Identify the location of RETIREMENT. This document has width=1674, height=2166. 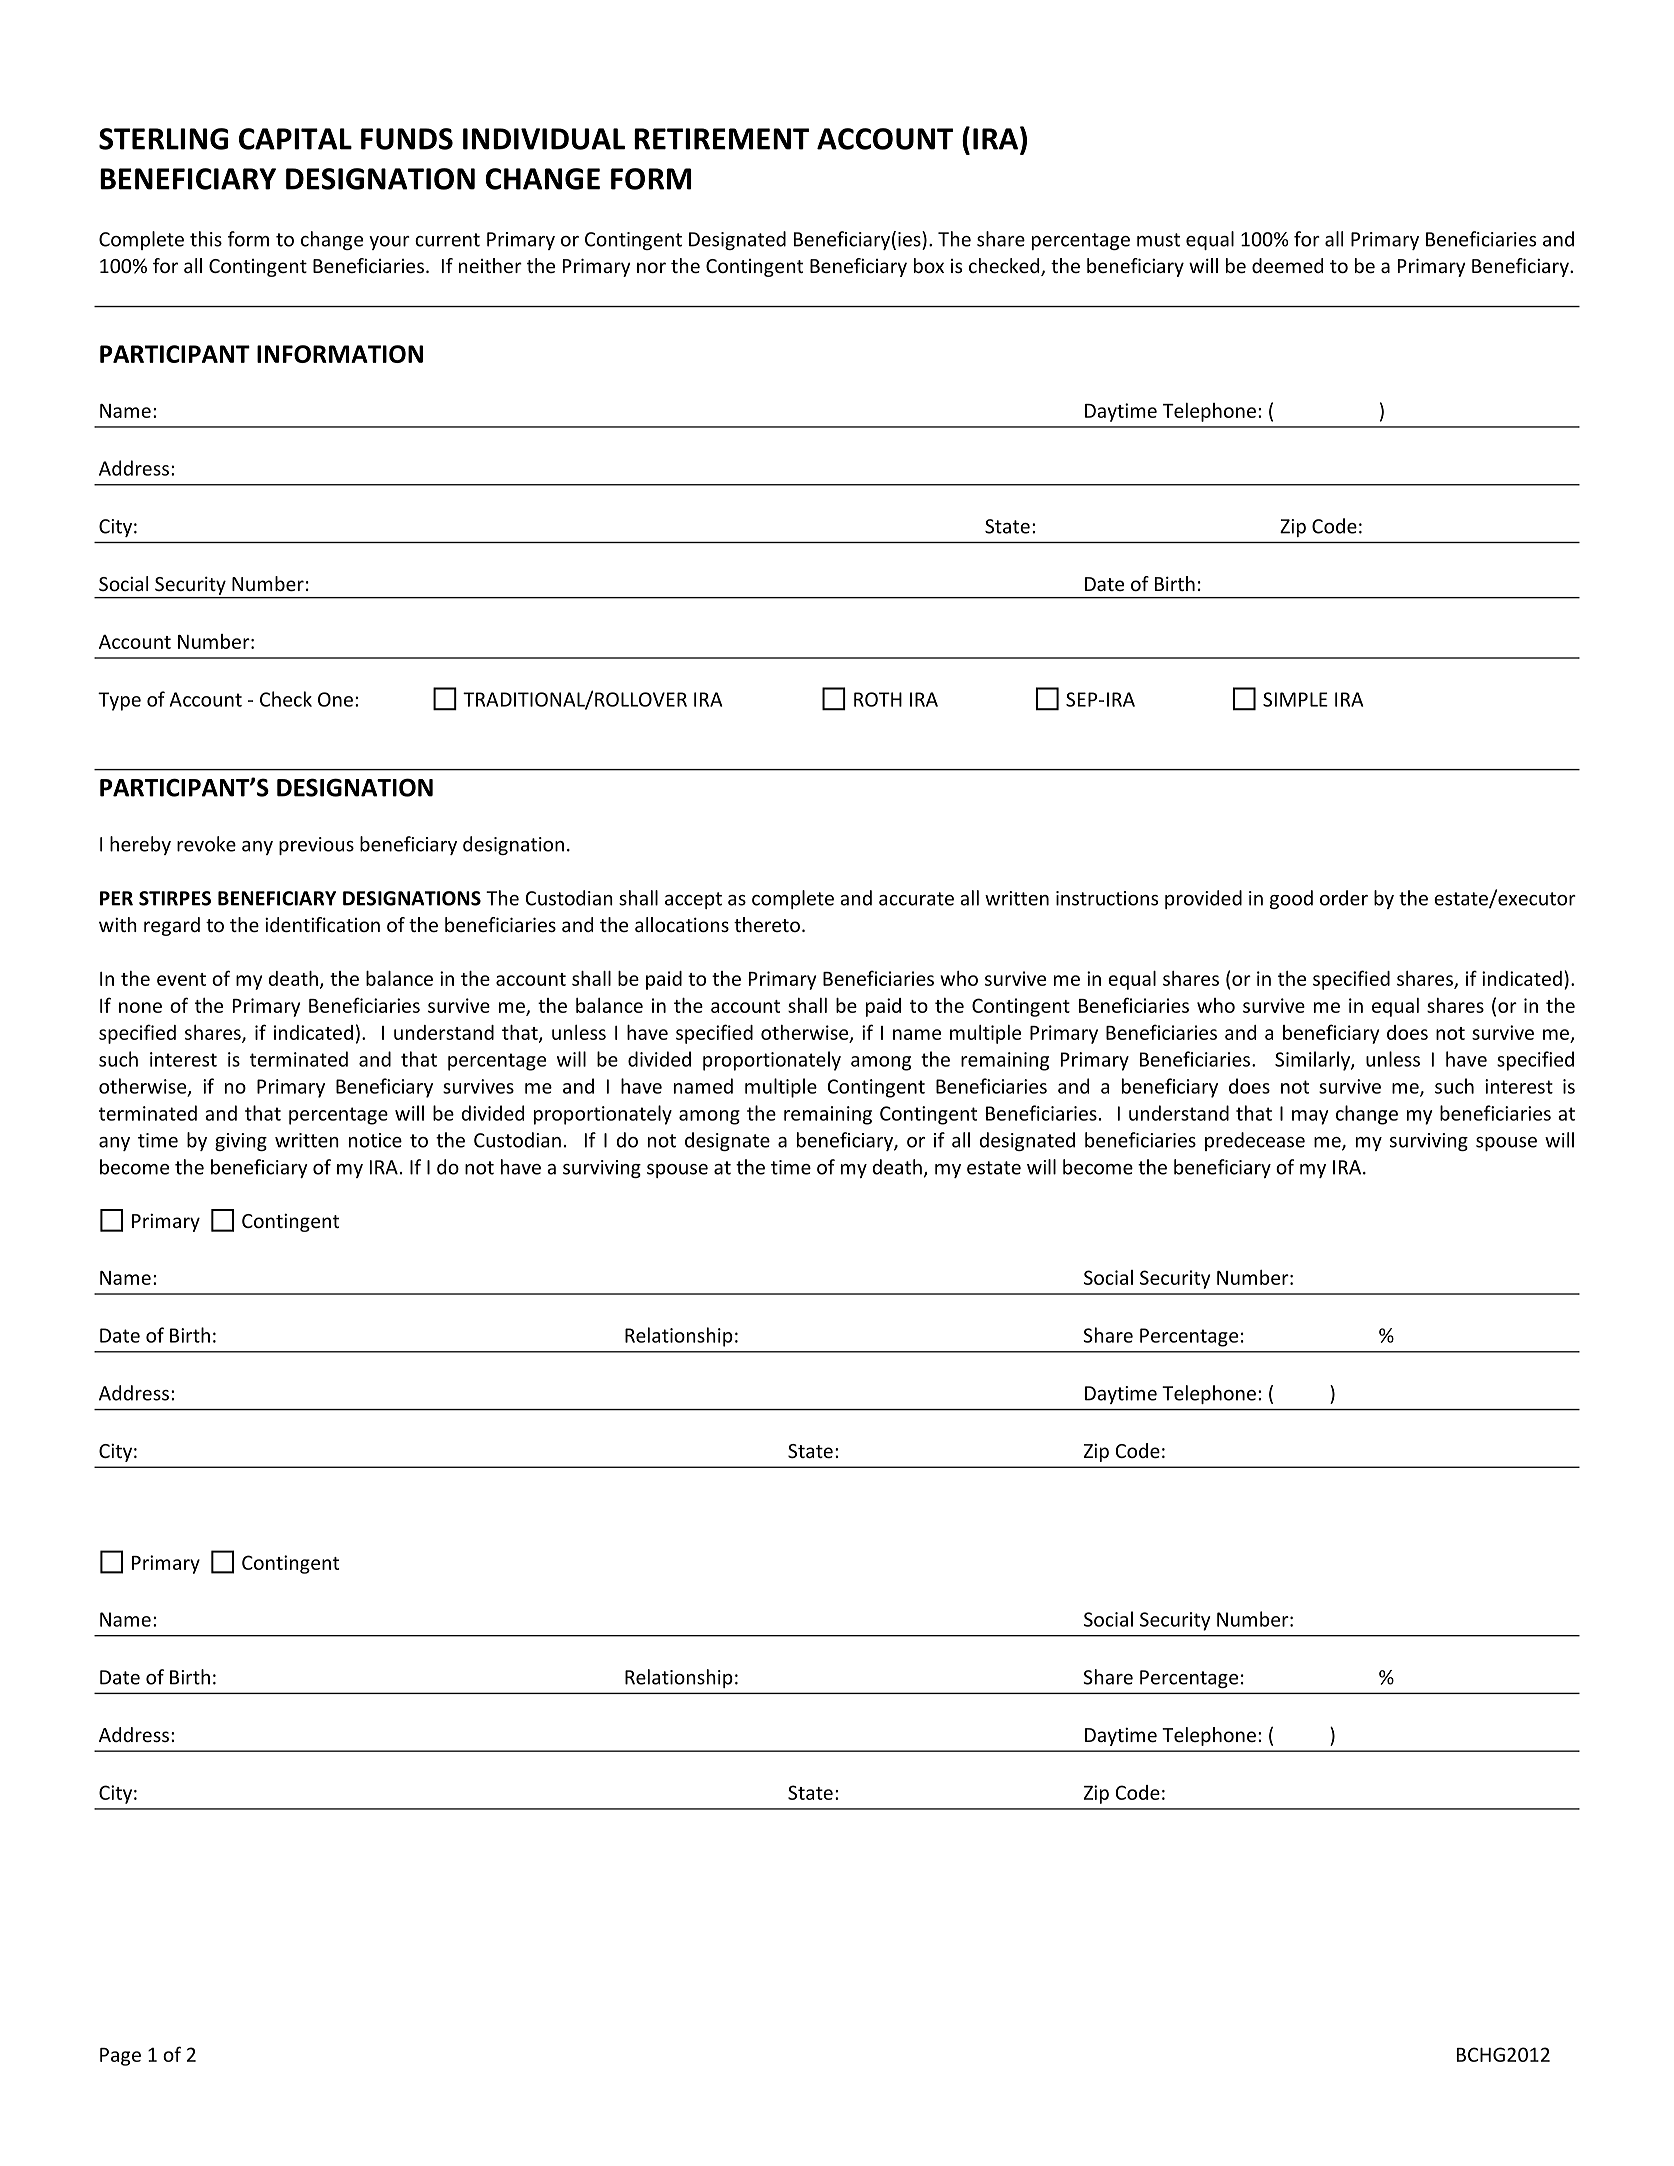
(721, 139).
